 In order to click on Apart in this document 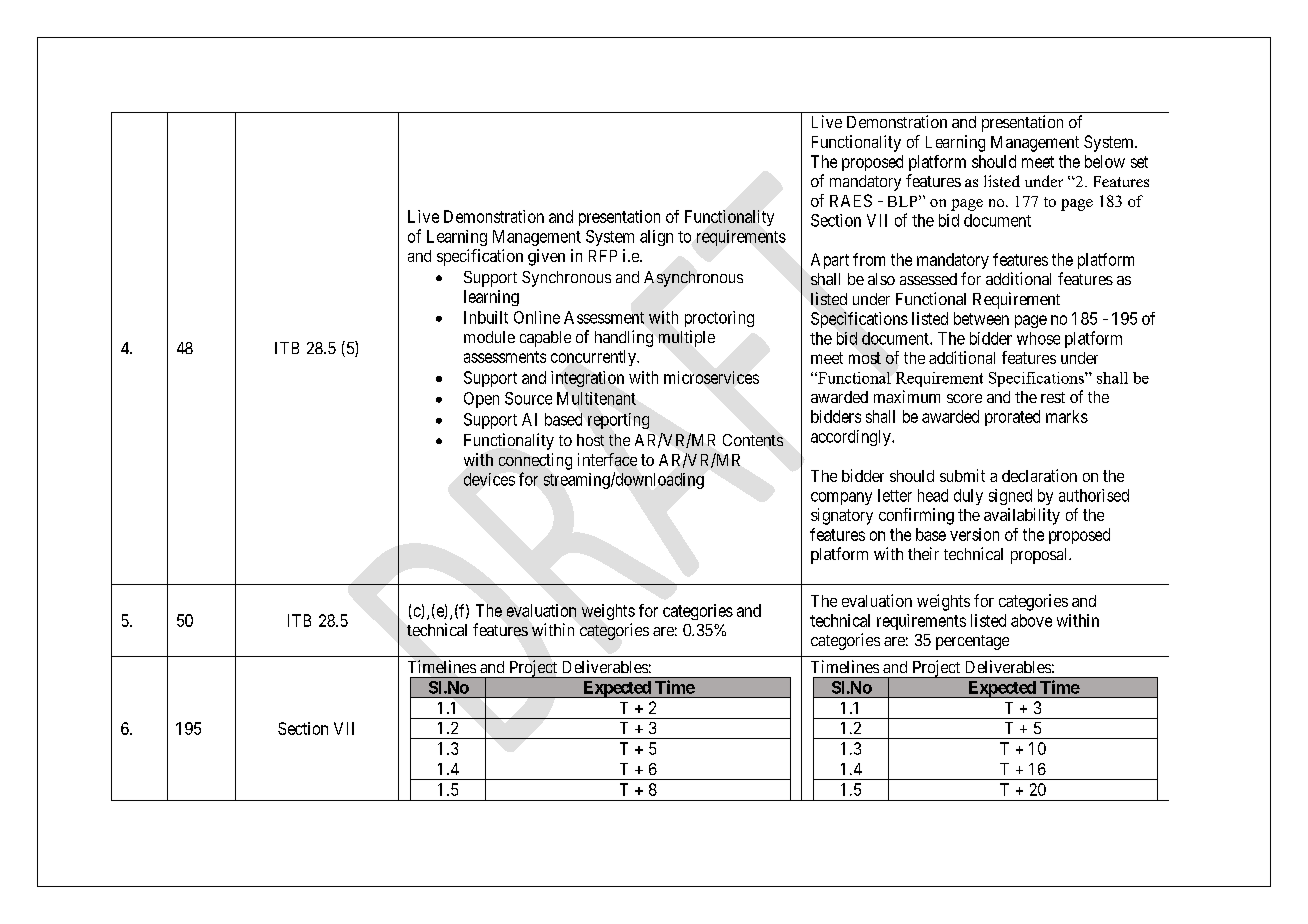, I will do `click(830, 261)`.
